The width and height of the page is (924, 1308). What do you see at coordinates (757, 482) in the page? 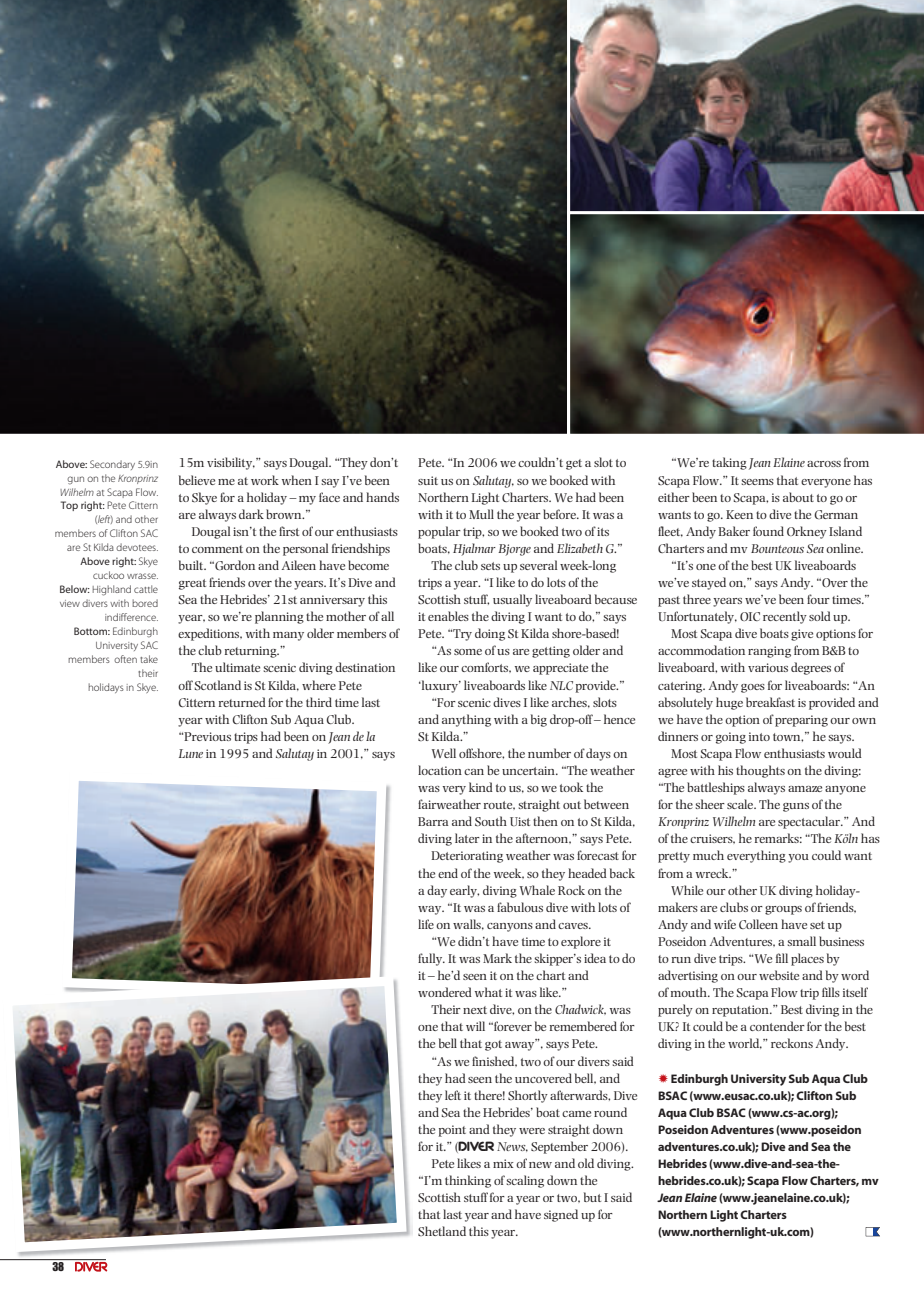
I see `seems` at bounding box center [757, 482].
